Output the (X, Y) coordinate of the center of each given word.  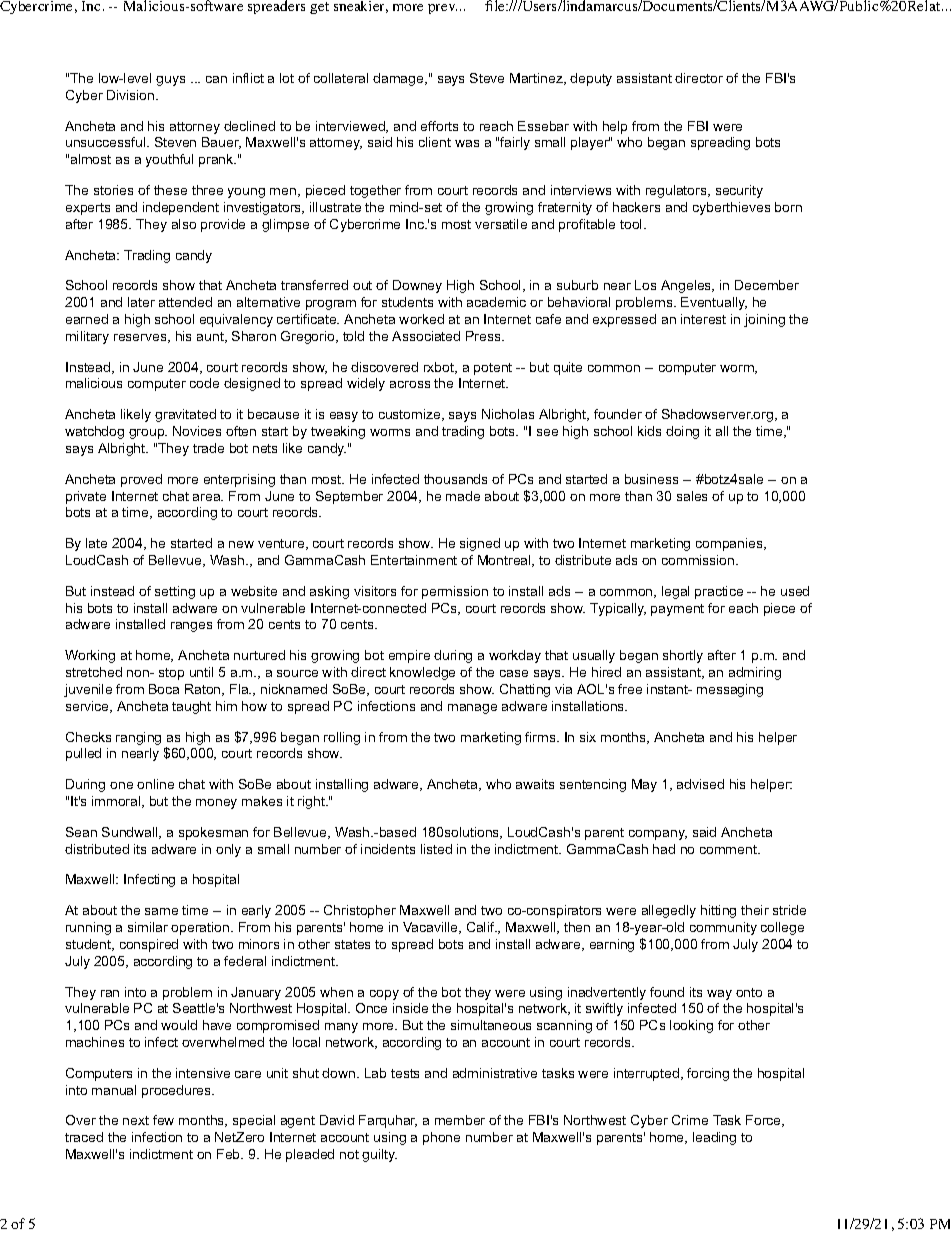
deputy (591, 79)
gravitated (185, 415)
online (155, 784)
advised (700, 784)
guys (170, 81)
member (460, 1120)
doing (682, 432)
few (163, 1120)
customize (411, 415)
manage (472, 709)
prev (442, 9)
